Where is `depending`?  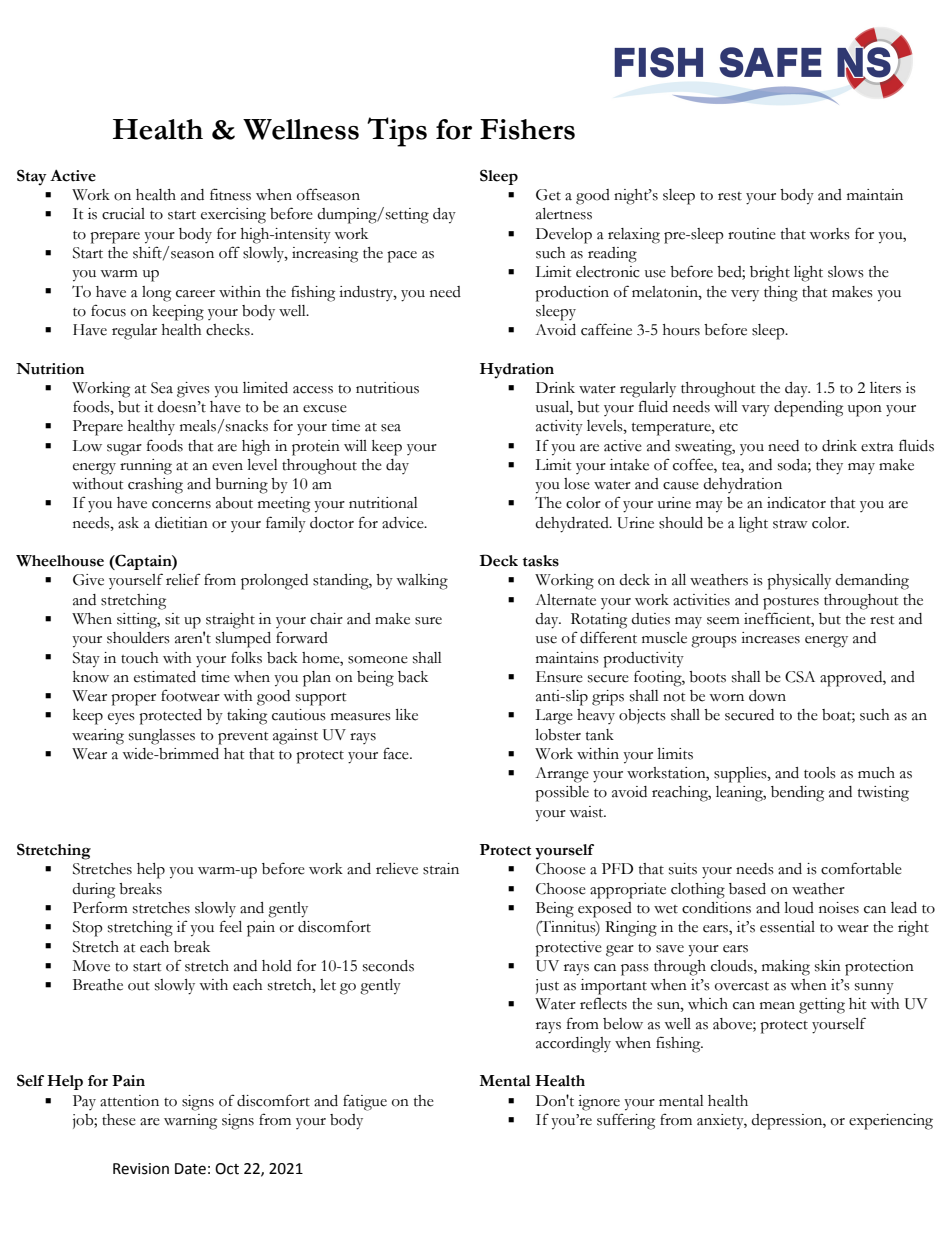 depending is located at coordinates (808, 409).
